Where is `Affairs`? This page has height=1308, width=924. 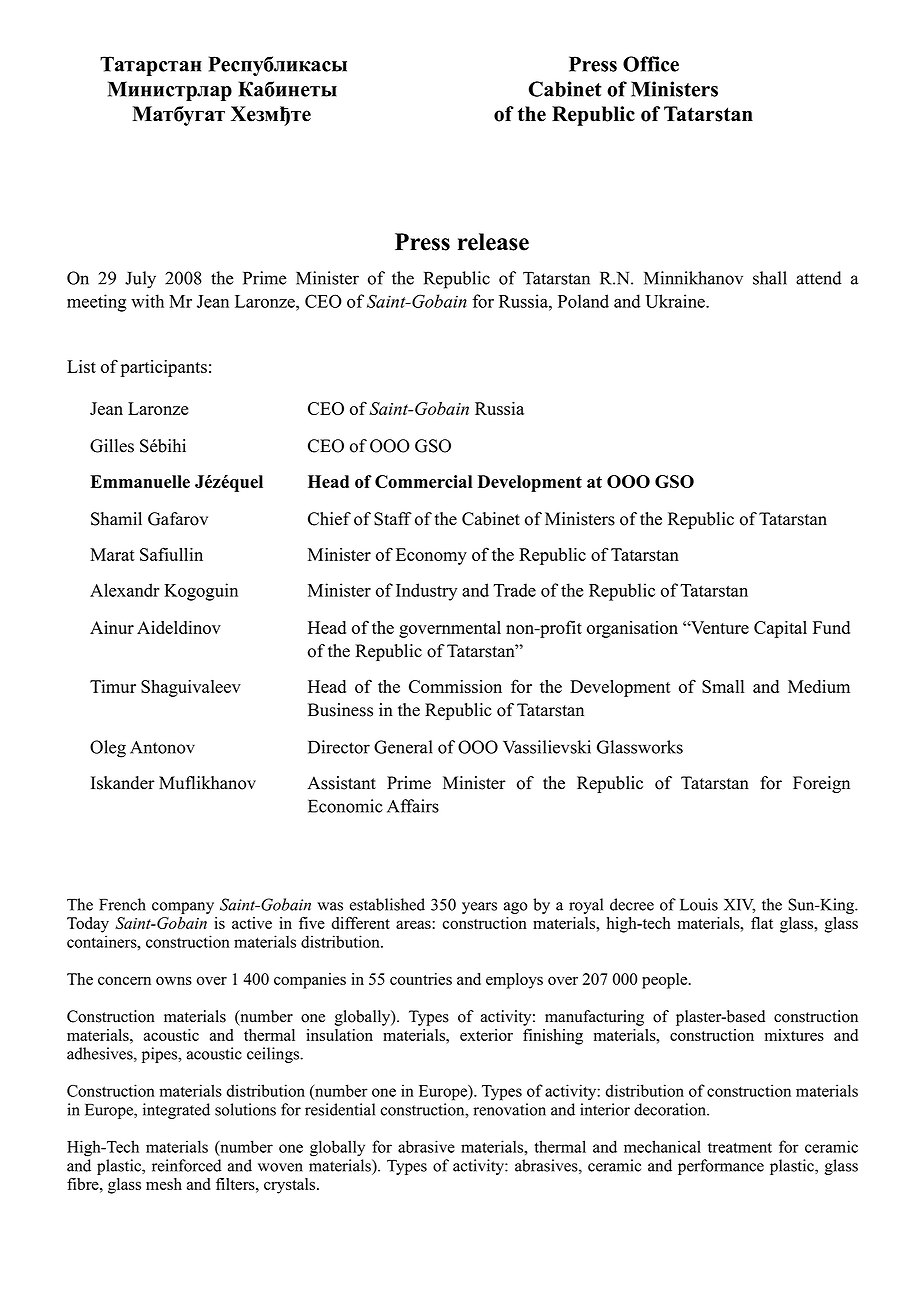 Affairs is located at coordinates (413, 806).
